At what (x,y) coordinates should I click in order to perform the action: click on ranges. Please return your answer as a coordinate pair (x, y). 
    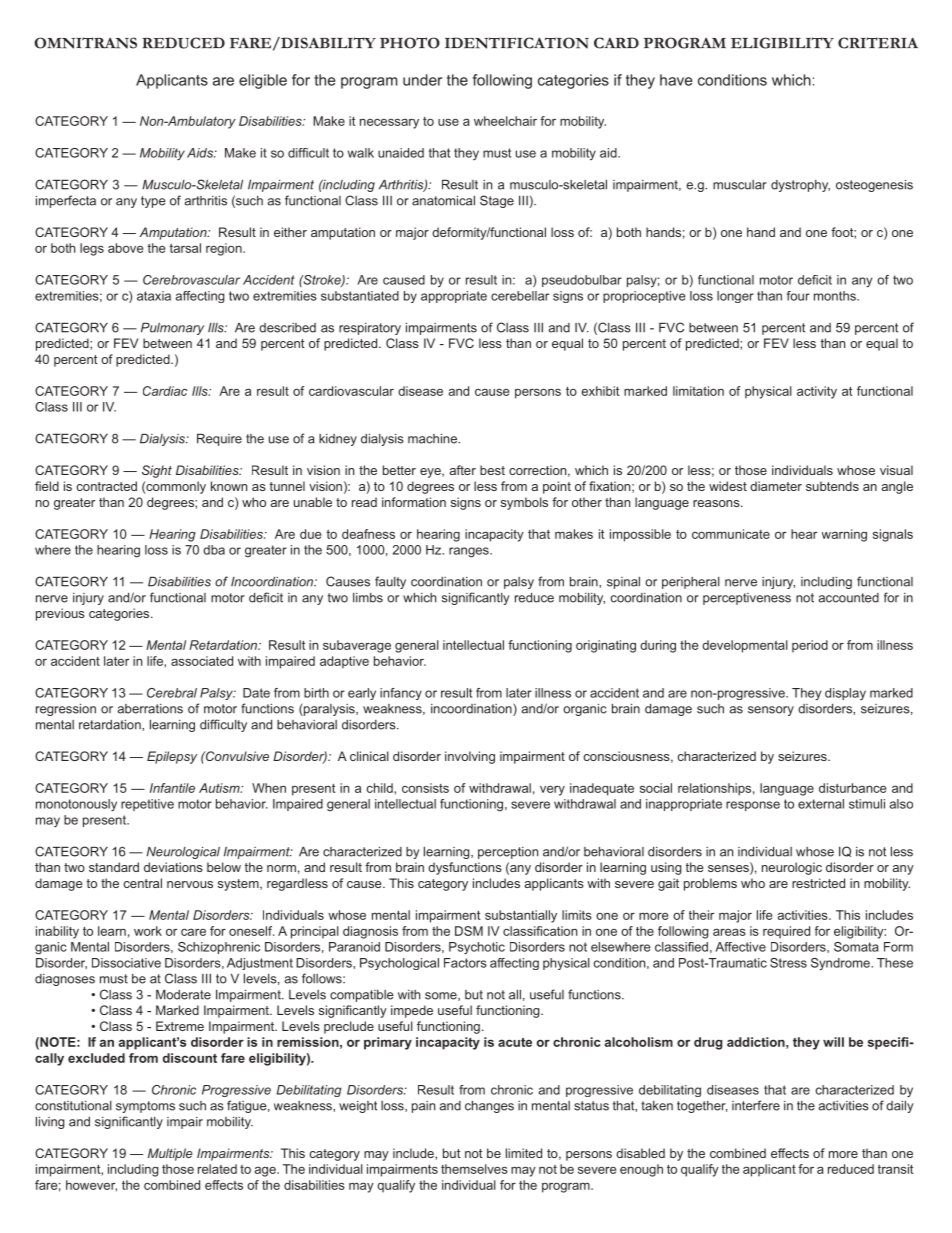
    Looking at the image, I should click on (470, 552).
